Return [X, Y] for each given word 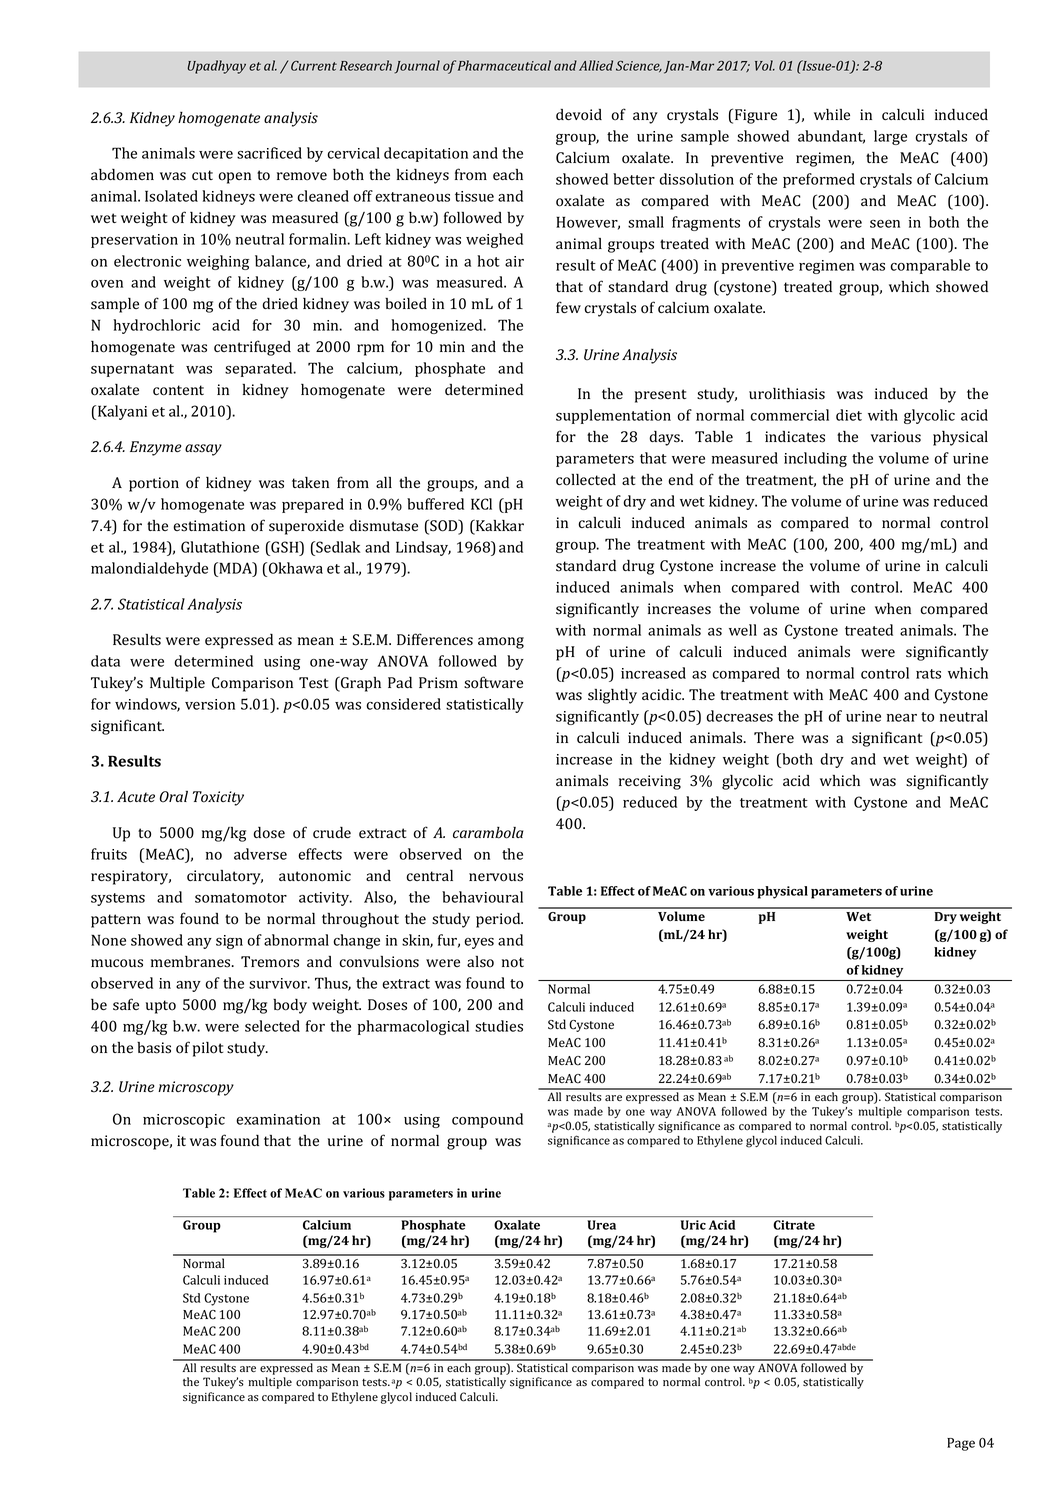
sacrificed [269, 153]
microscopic [184, 1121]
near [902, 718]
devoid [579, 115]
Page [961, 1444]
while [832, 114]
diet [849, 415]
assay [203, 450]
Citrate [794, 1225]
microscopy [196, 1088]
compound [487, 1120]
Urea [602, 1225]
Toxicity [218, 798]
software [493, 682]
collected [586, 480]
